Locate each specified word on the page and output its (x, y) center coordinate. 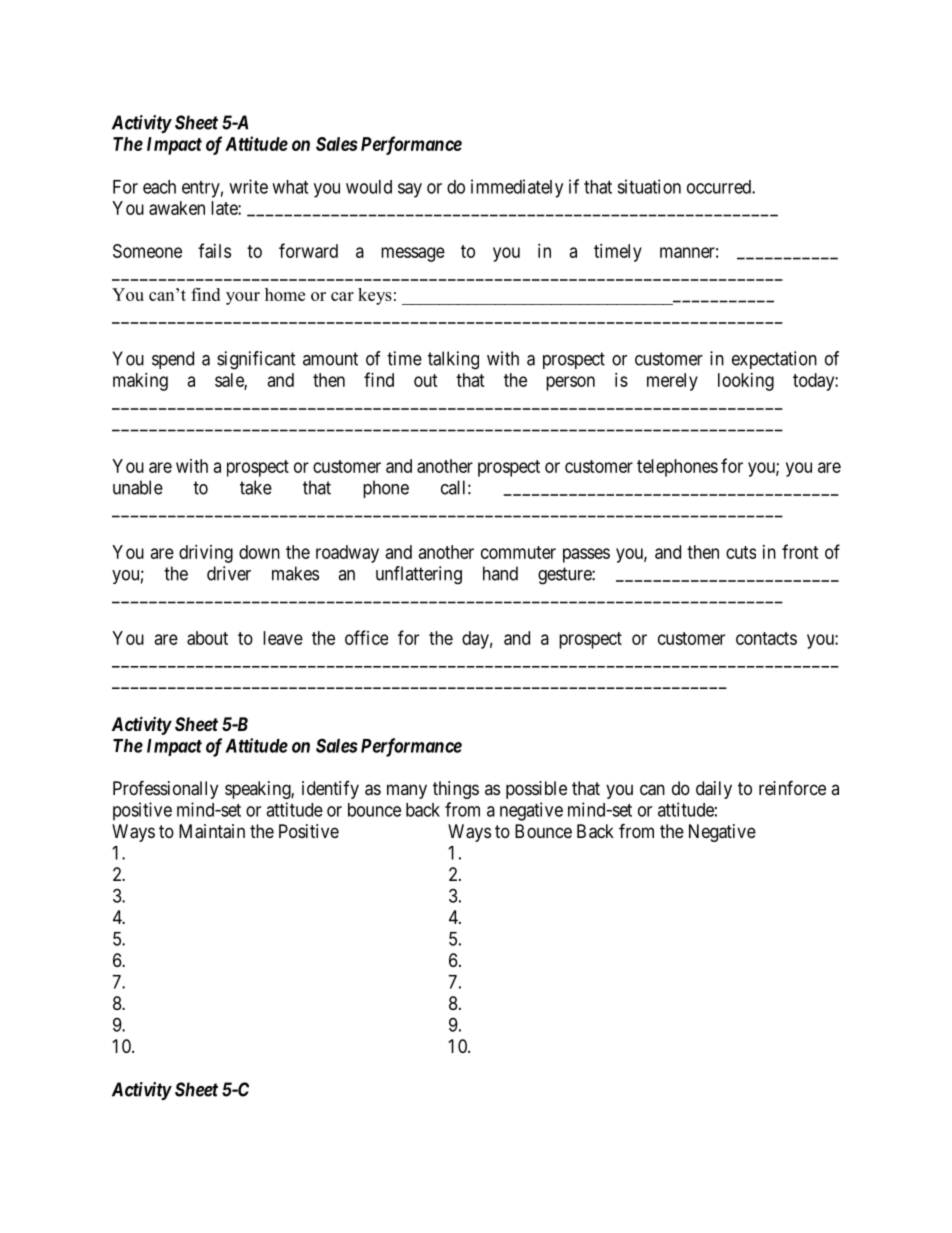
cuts (741, 552)
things (456, 790)
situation (649, 186)
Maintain (212, 831)
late (225, 208)
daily (714, 790)
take (256, 487)
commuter (518, 552)
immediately (517, 188)
